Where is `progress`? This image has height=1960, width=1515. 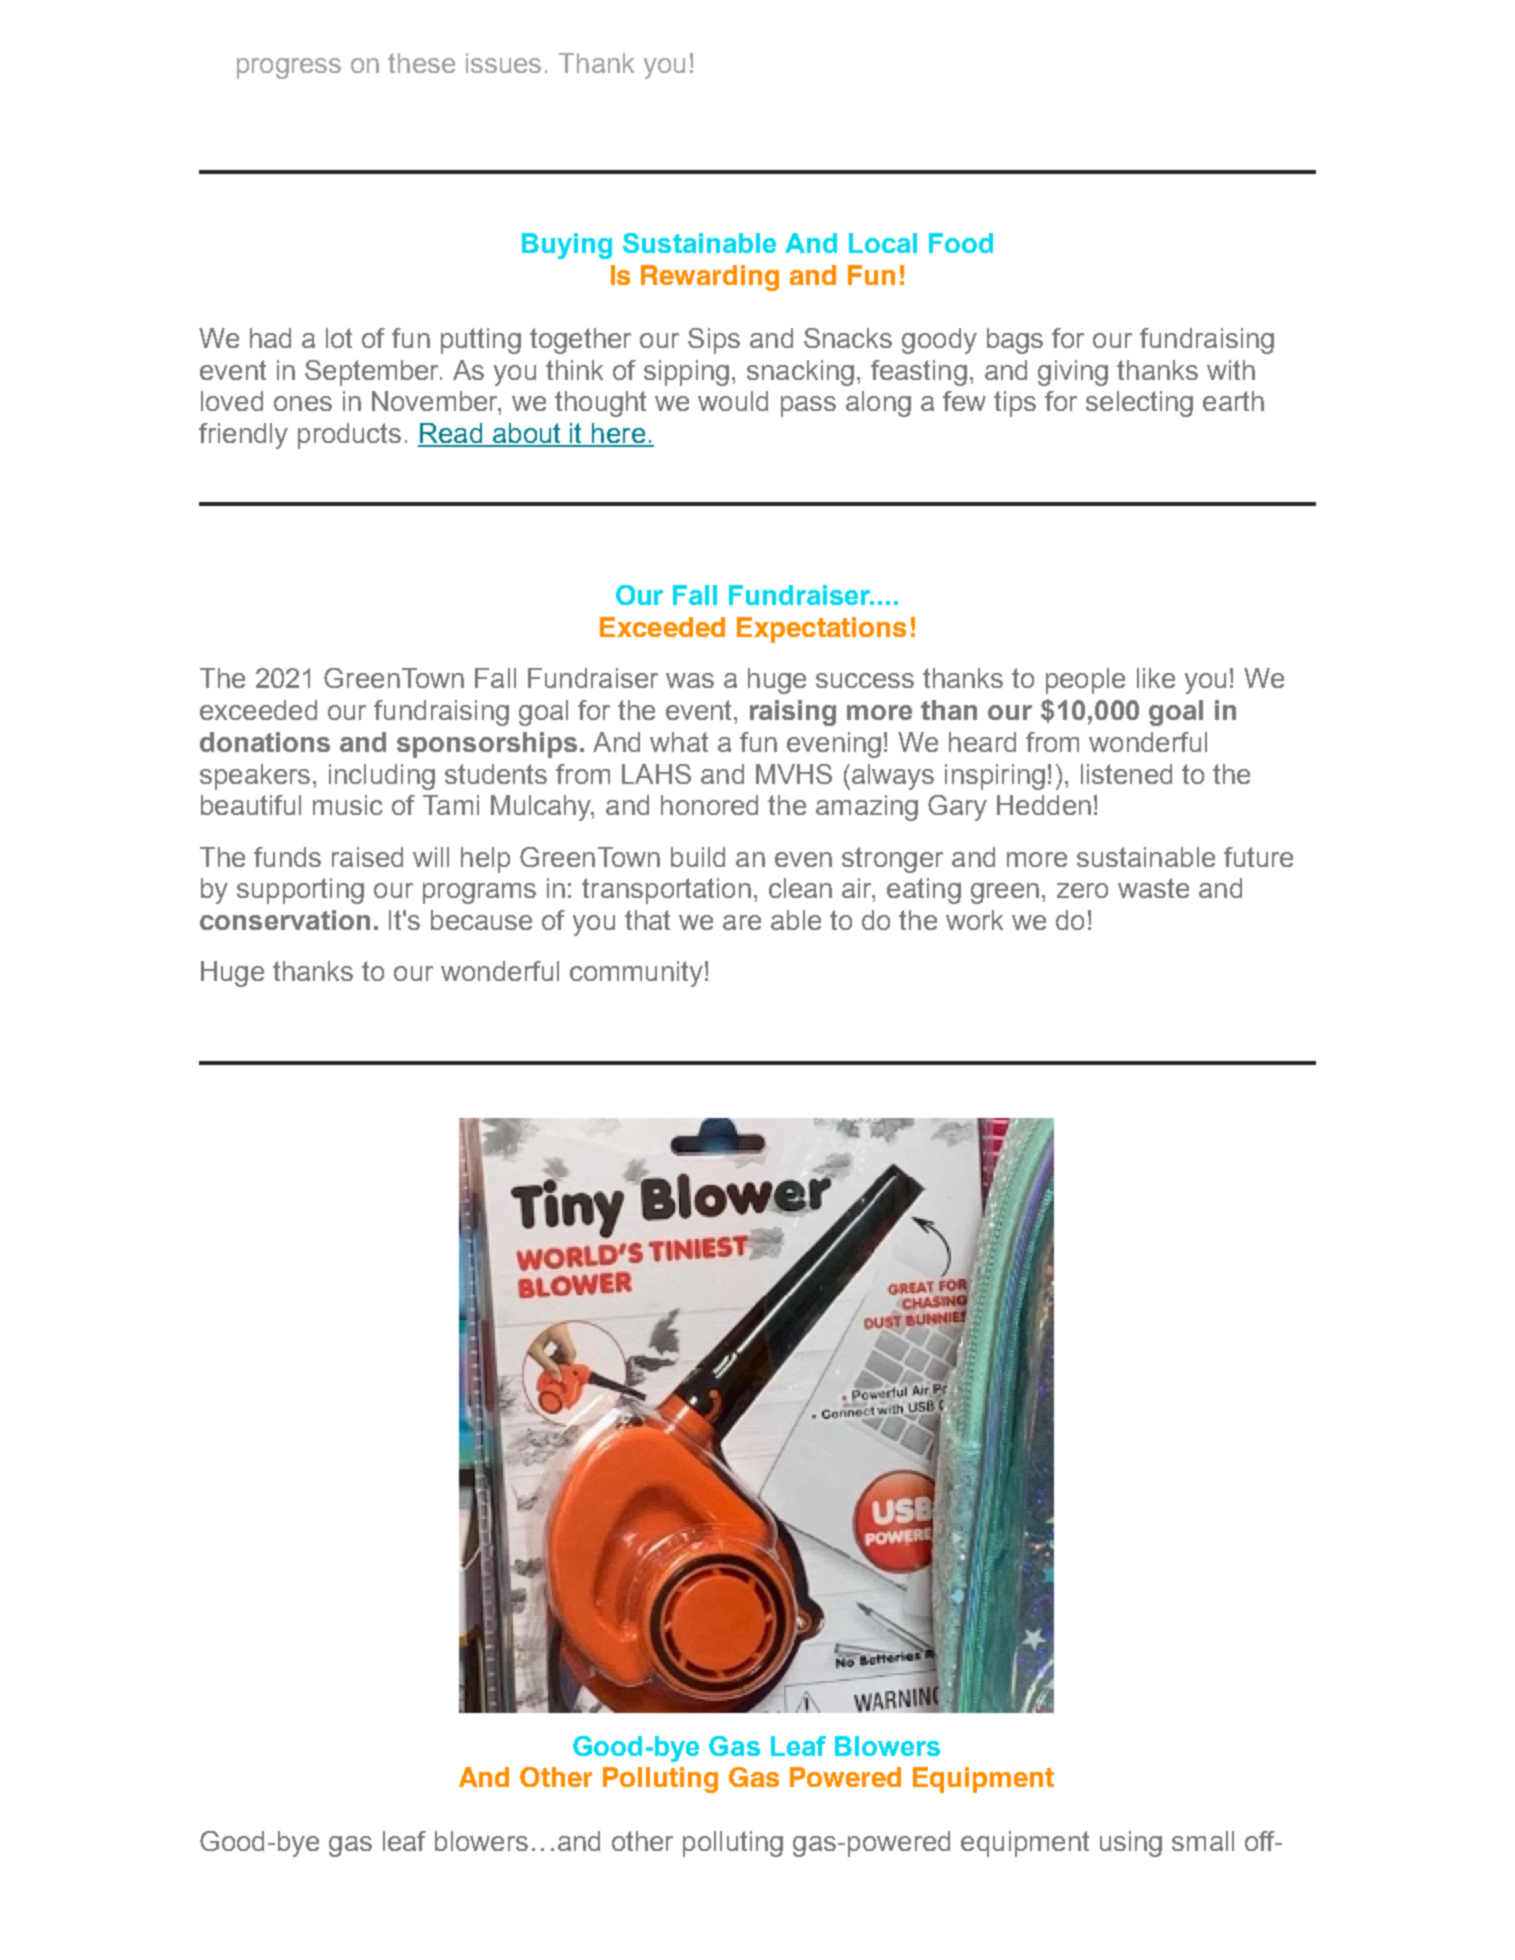 progress is located at coordinates (289, 68).
